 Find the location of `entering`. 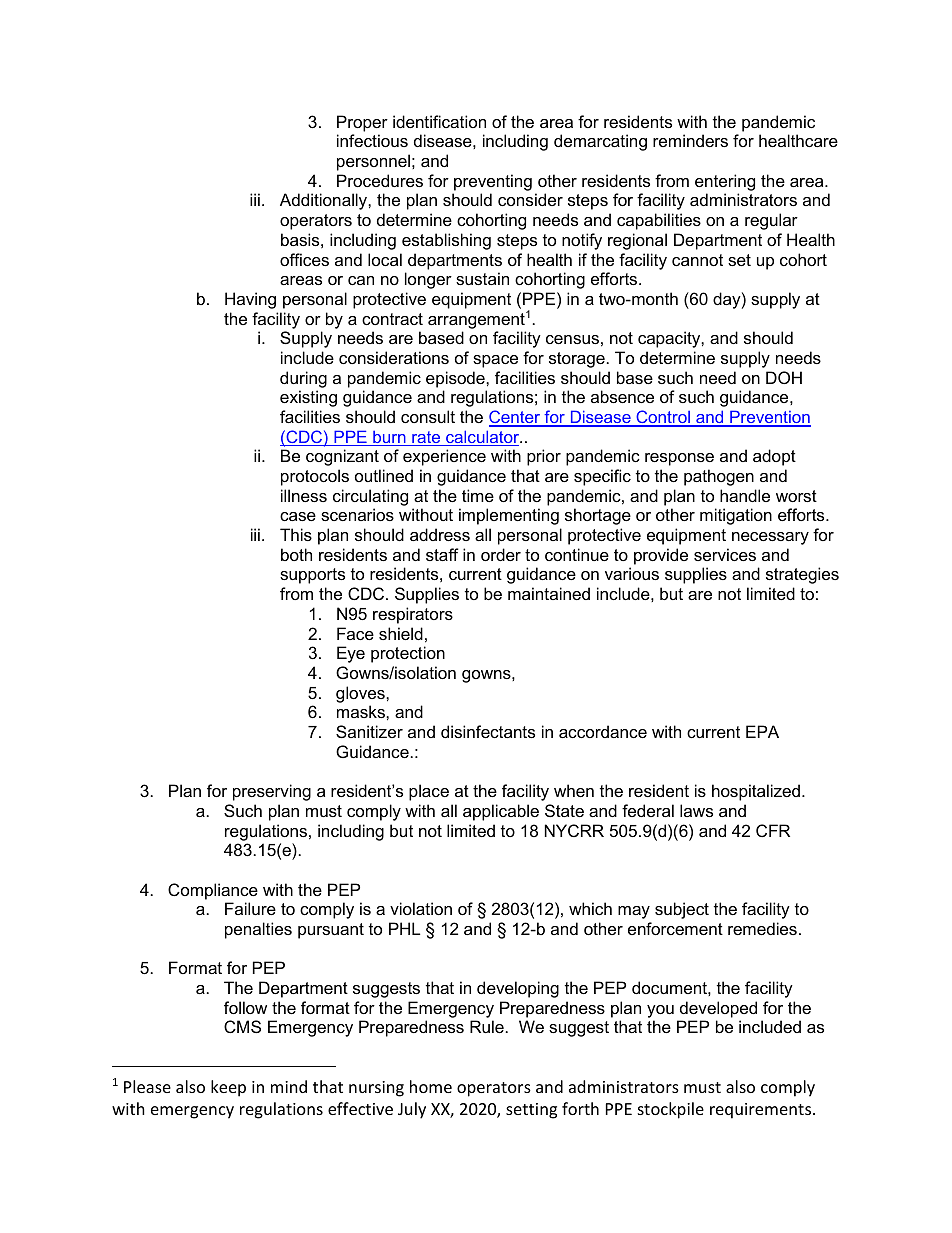

entering is located at coordinates (725, 182).
